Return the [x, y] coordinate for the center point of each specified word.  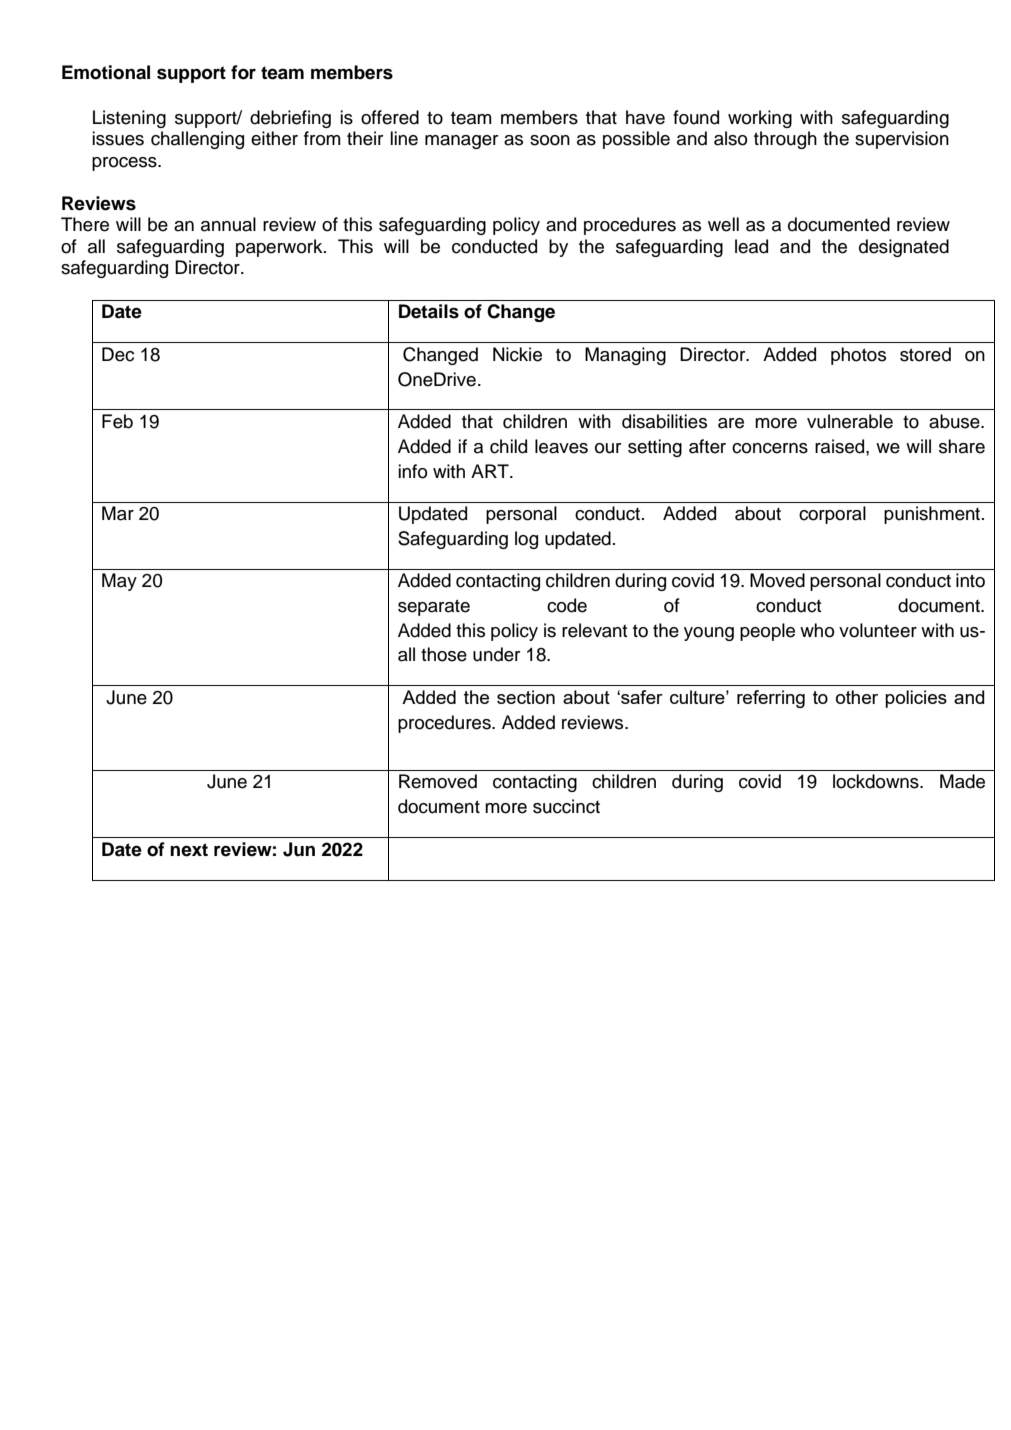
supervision [902, 140]
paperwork [280, 248]
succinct [566, 806]
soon [550, 140]
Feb [117, 421]
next [189, 850]
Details [429, 311]
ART [491, 471]
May [119, 582]
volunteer [878, 630]
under [496, 654]
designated [904, 248]
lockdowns [877, 781]
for [243, 72]
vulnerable [850, 421]
